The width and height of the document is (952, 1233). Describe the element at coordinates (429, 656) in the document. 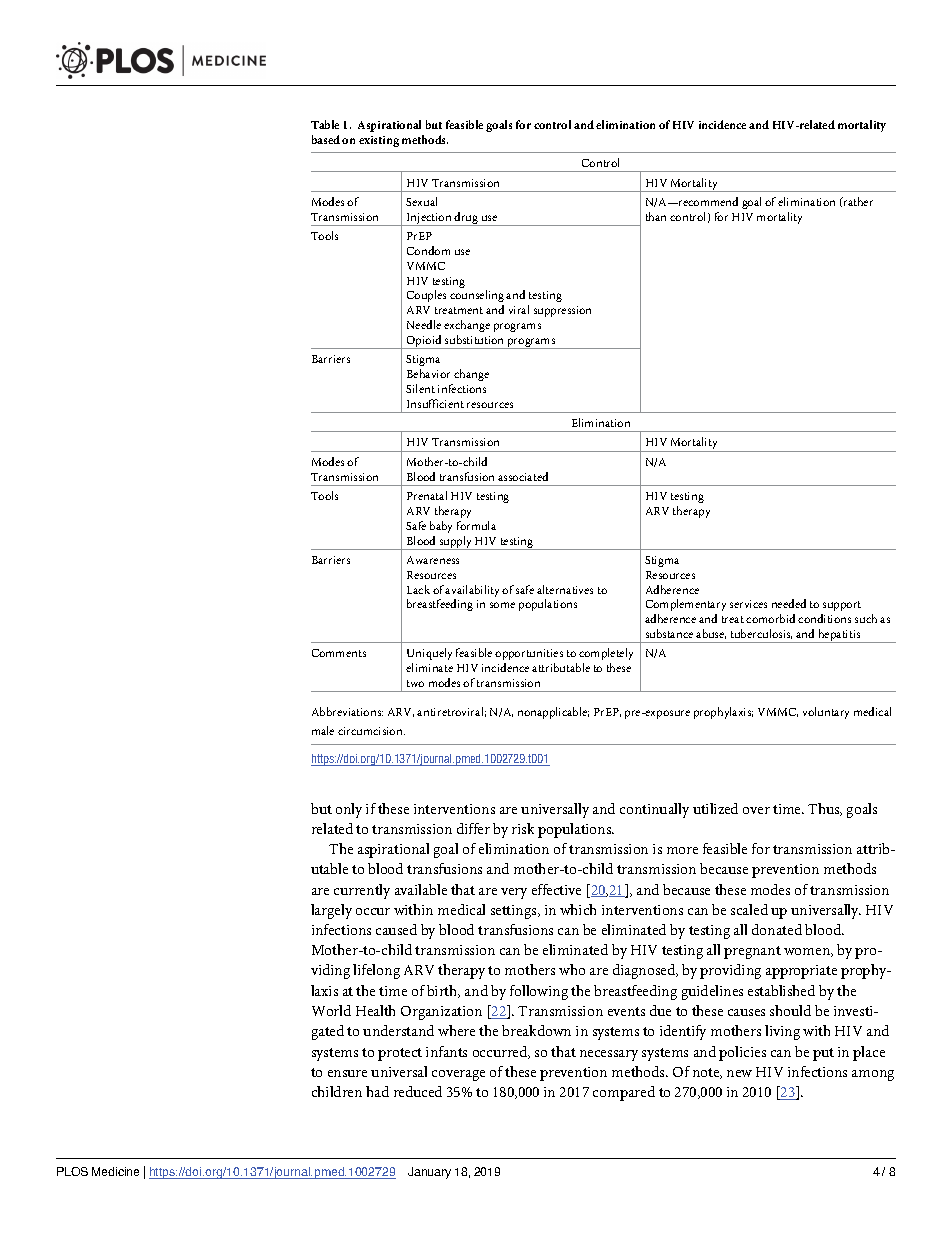

I see `Uniquely` at that location.
